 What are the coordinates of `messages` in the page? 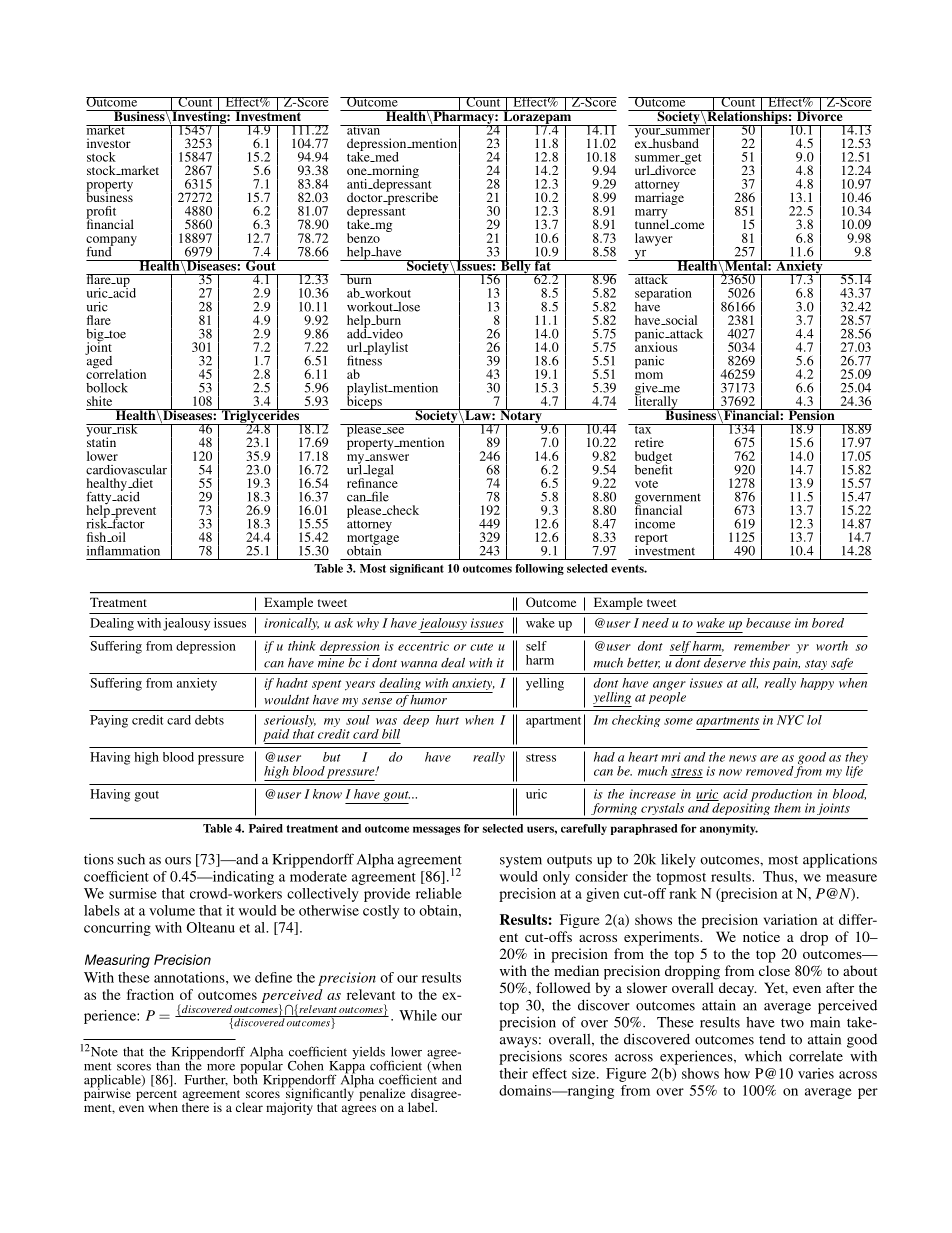 It's located at (436, 830).
